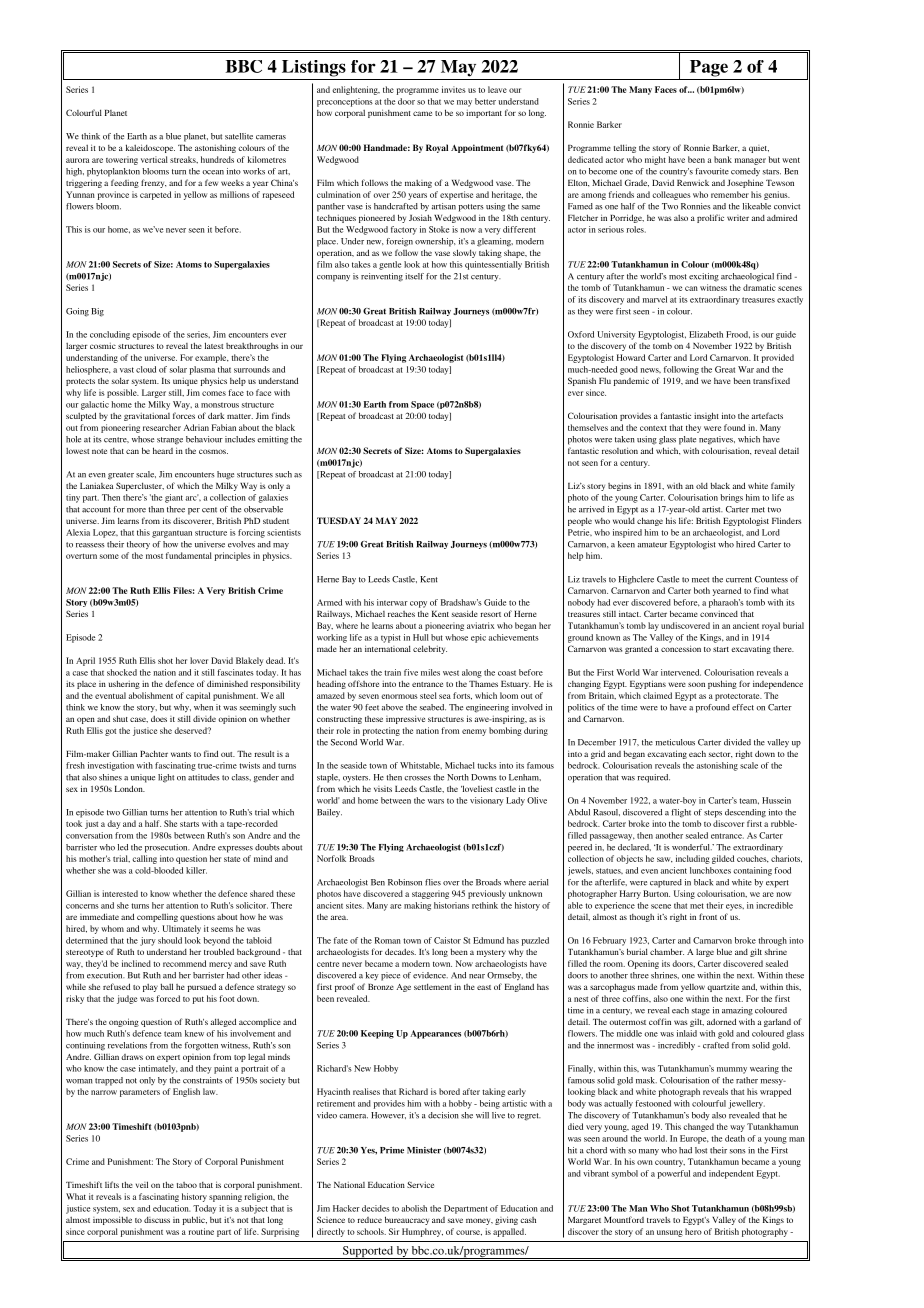 Image resolution: width=924 pixels, height=1308 pixels. I want to click on invites, so click(454, 89).
